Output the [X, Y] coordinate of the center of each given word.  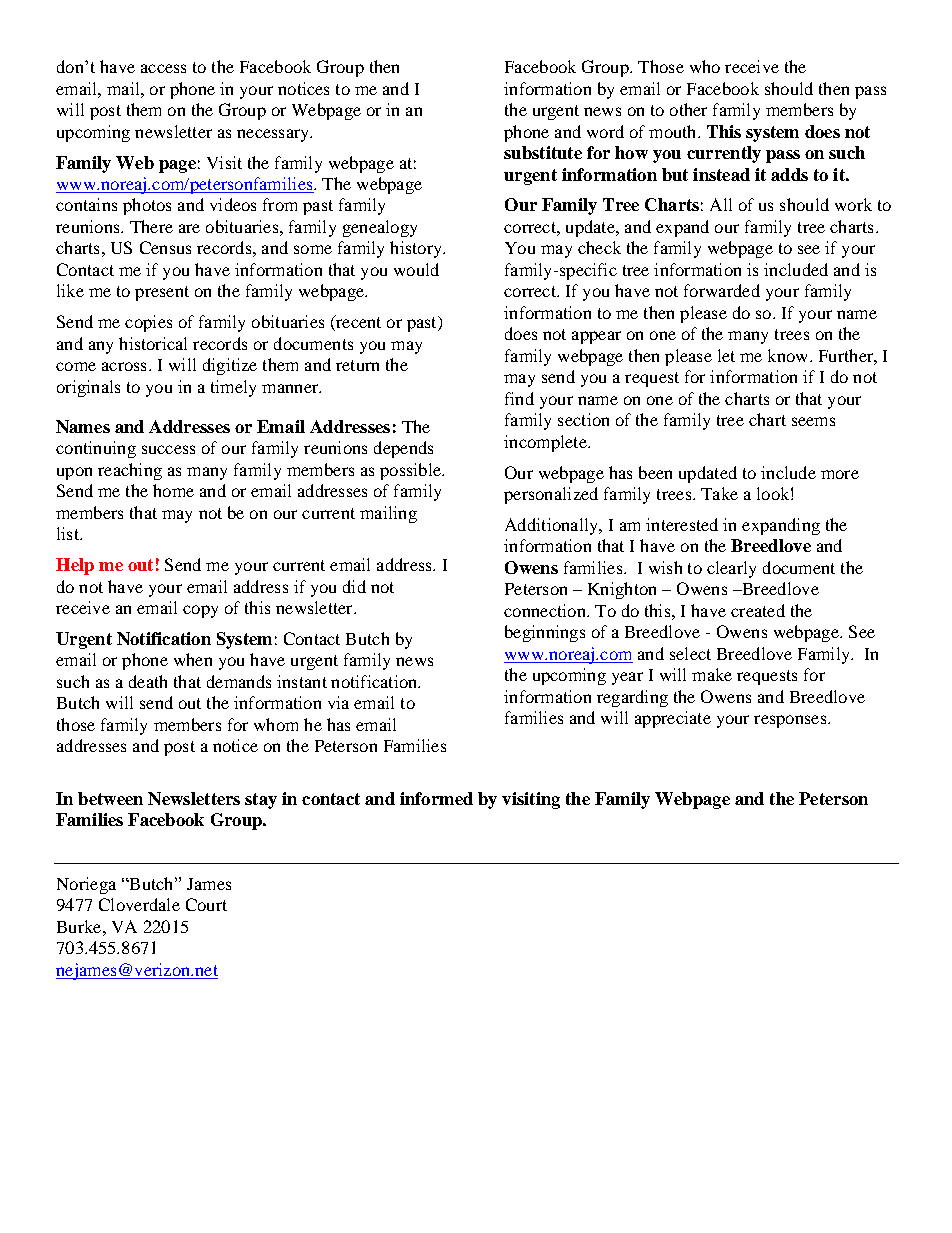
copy [200, 611]
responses [791, 721]
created [758, 610]
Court [206, 904]
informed [436, 798]
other [688, 109]
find [519, 398]
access [163, 68]
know [789, 355]
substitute [543, 152]
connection [546, 610]
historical [153, 343]
